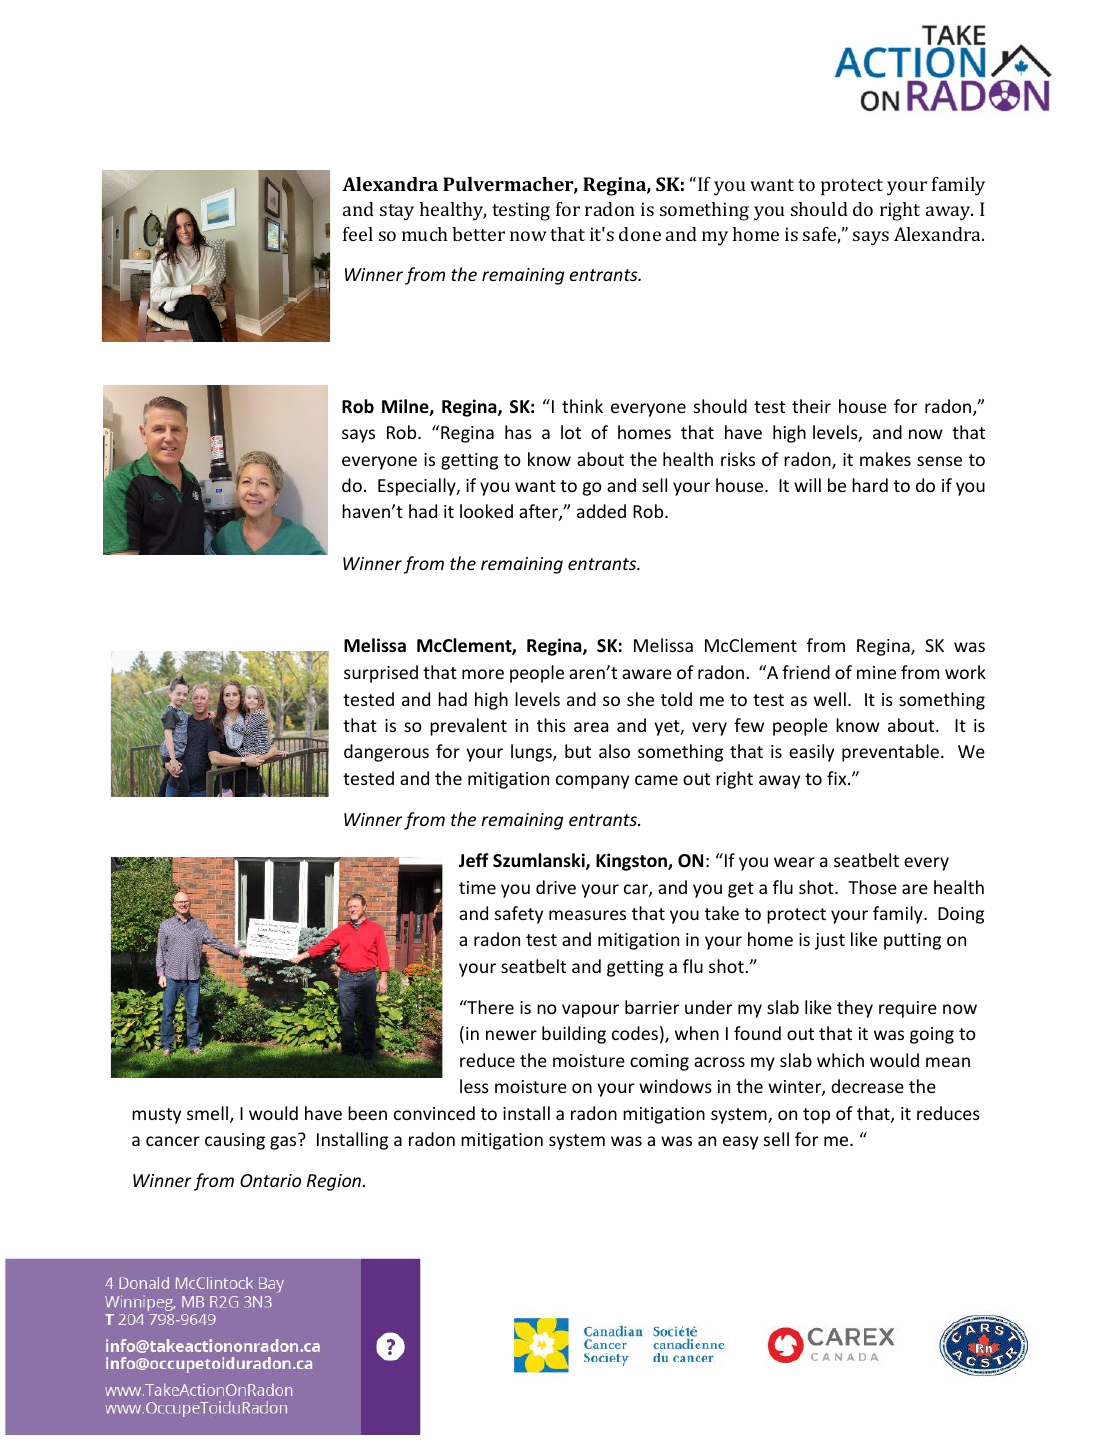 The height and width of the screenshot is (1446, 1117). What do you see at coordinates (811, 406) in the screenshot?
I see `their` at bounding box center [811, 406].
